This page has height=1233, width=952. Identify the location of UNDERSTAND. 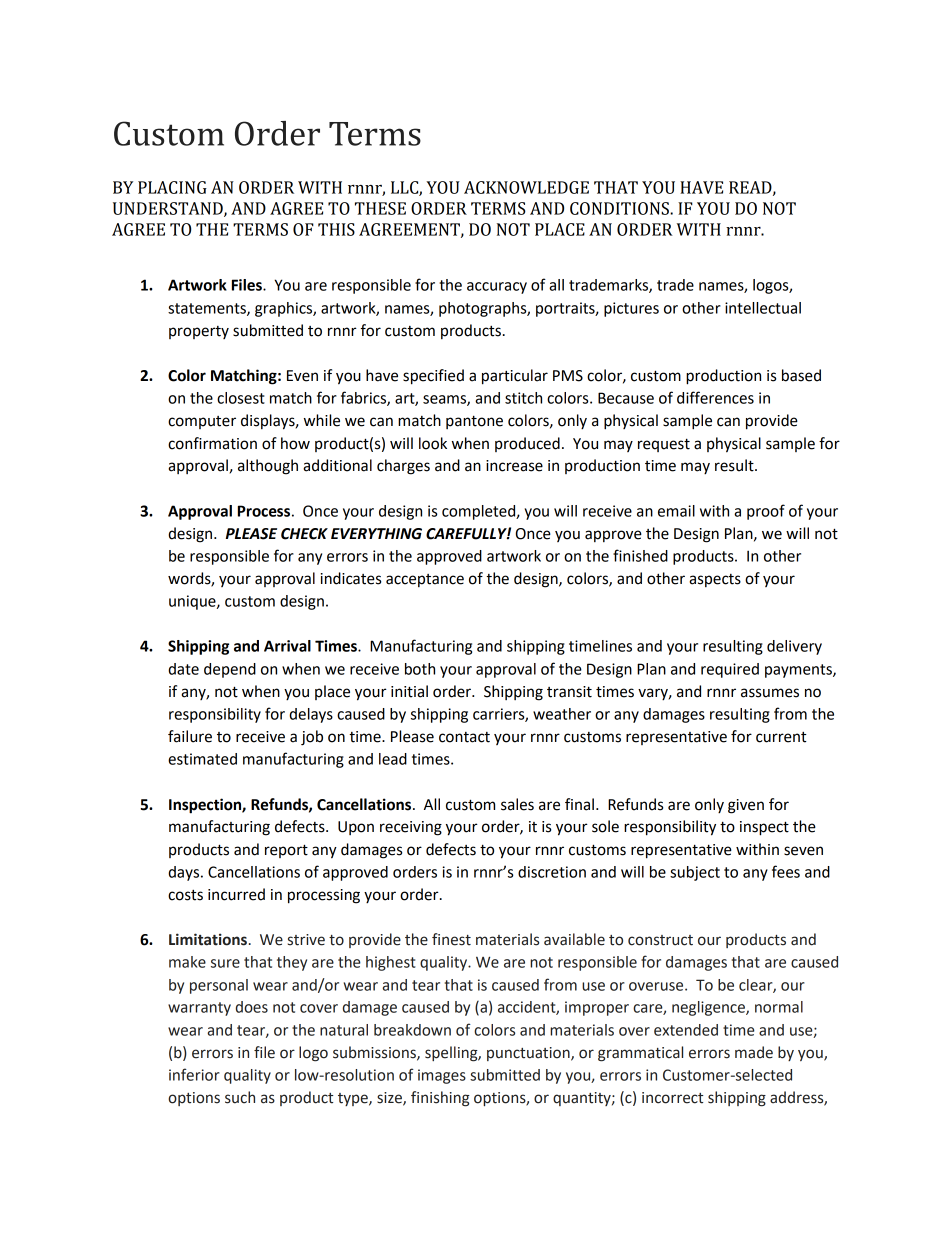
(169, 209).
